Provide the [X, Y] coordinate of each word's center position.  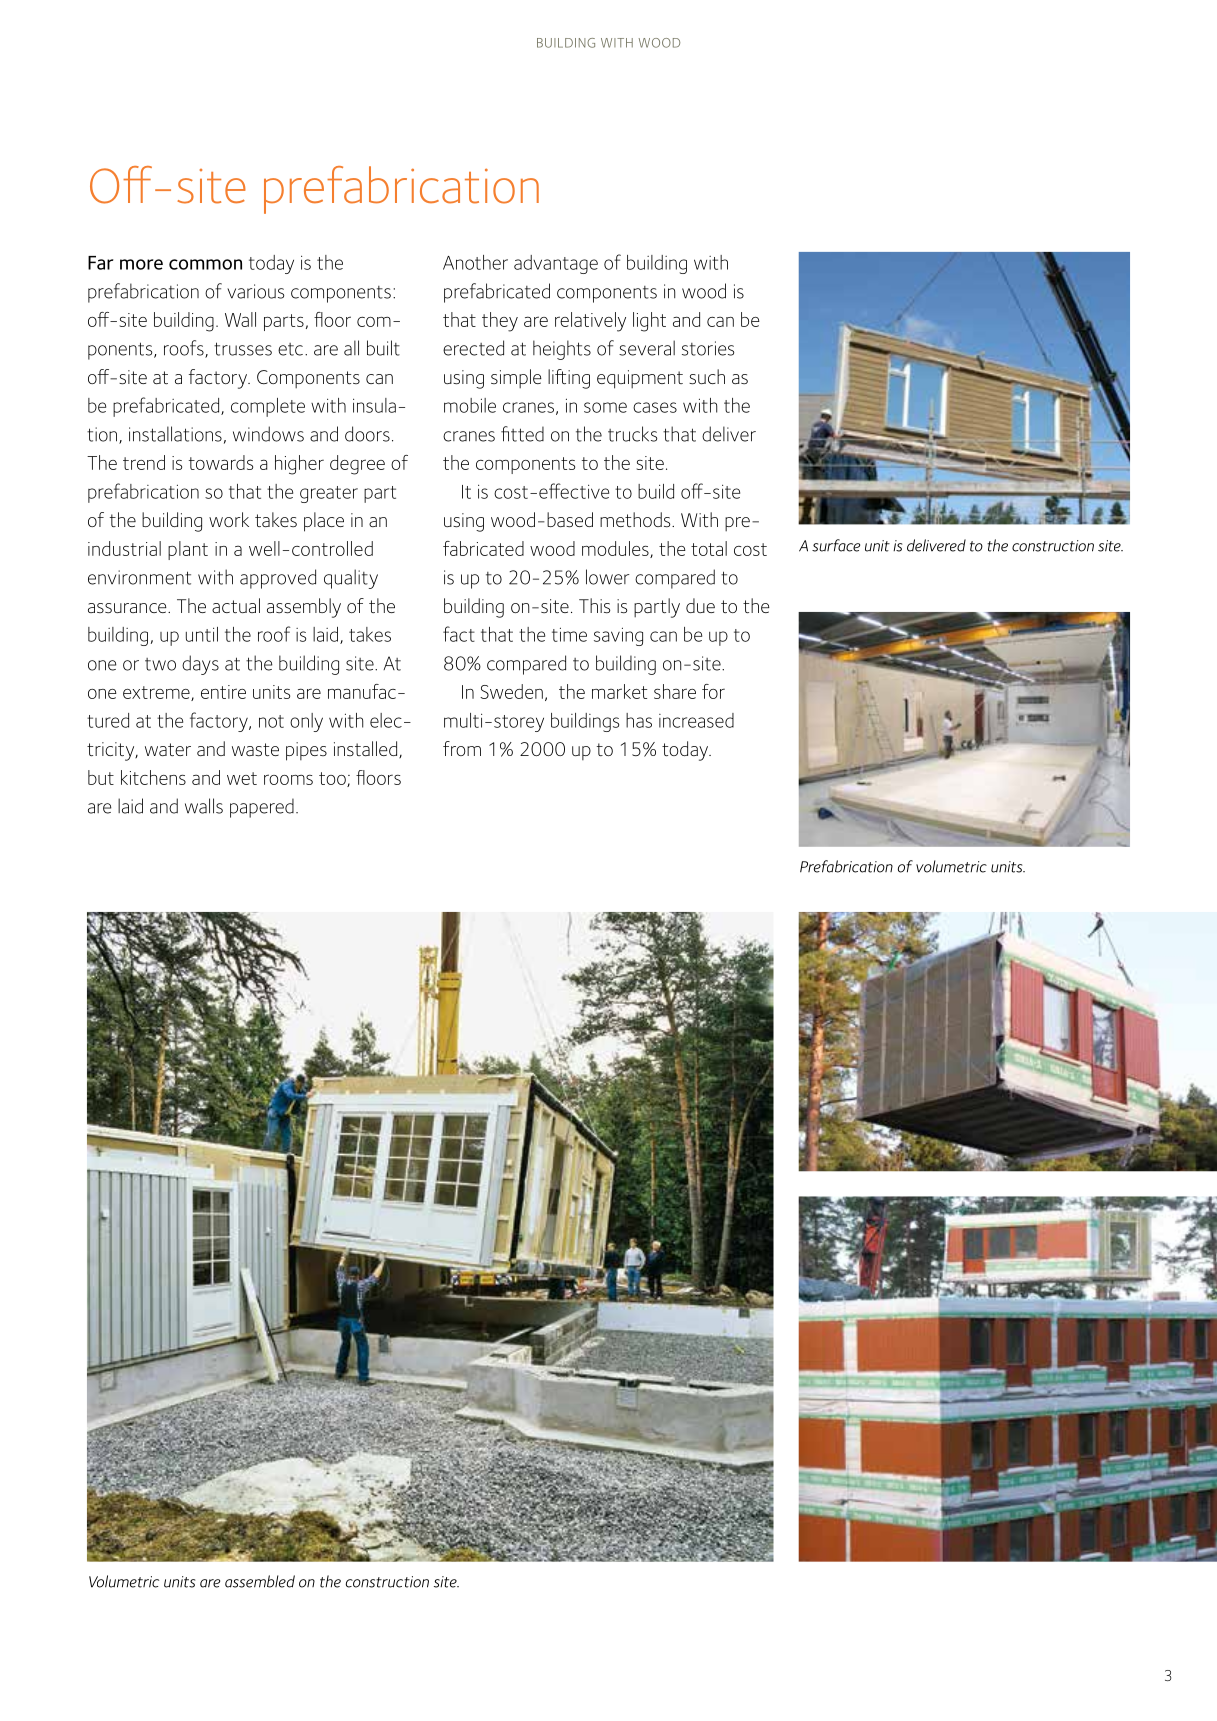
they [500, 322]
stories [708, 348]
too [333, 779]
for [713, 691]
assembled [260, 1581]
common [205, 264]
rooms [288, 779]
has [639, 720]
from [462, 748]
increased [696, 720]
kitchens [153, 777]
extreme [157, 693]
